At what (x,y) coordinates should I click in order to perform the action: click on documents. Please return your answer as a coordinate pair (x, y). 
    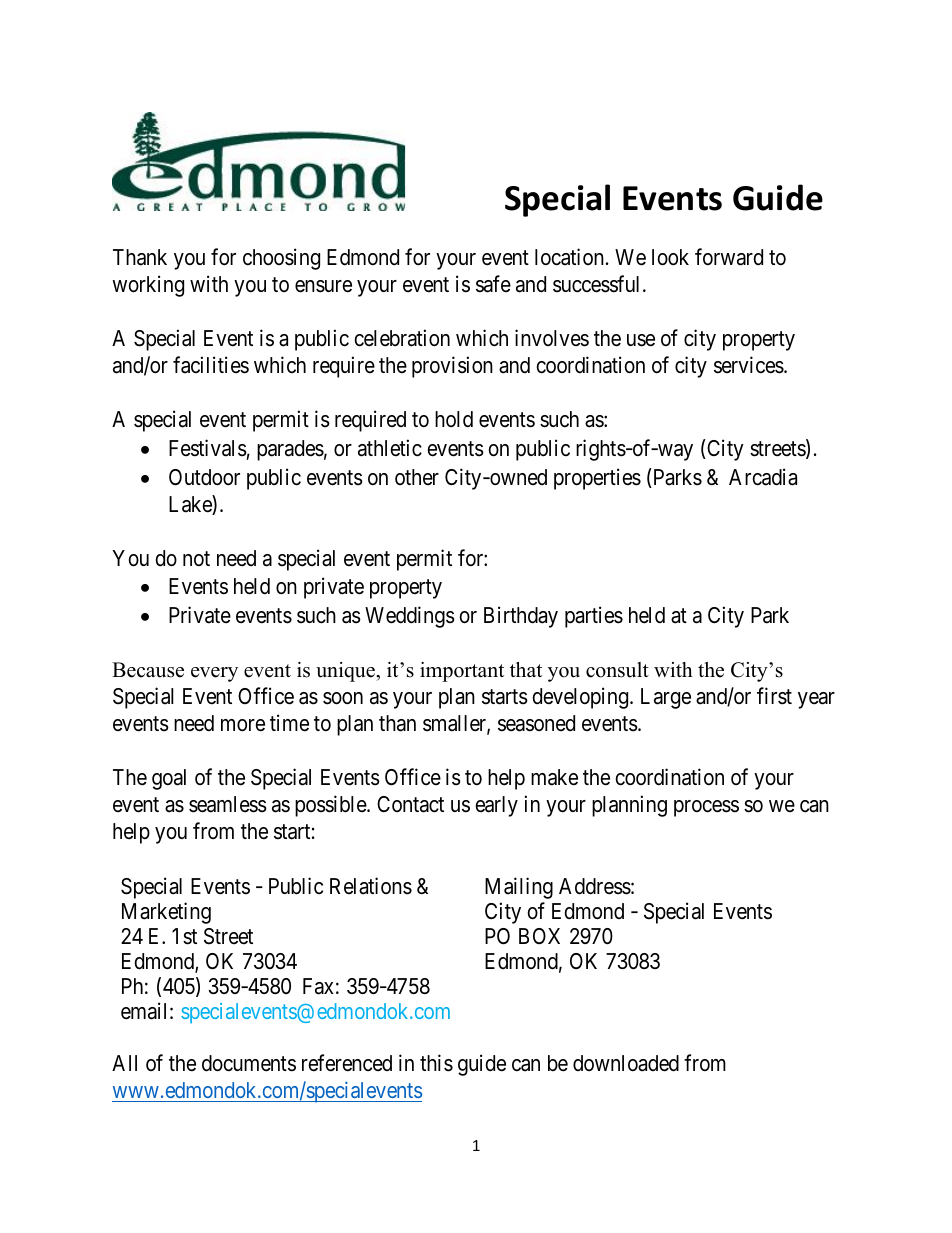
    Looking at the image, I should click on (249, 1063).
